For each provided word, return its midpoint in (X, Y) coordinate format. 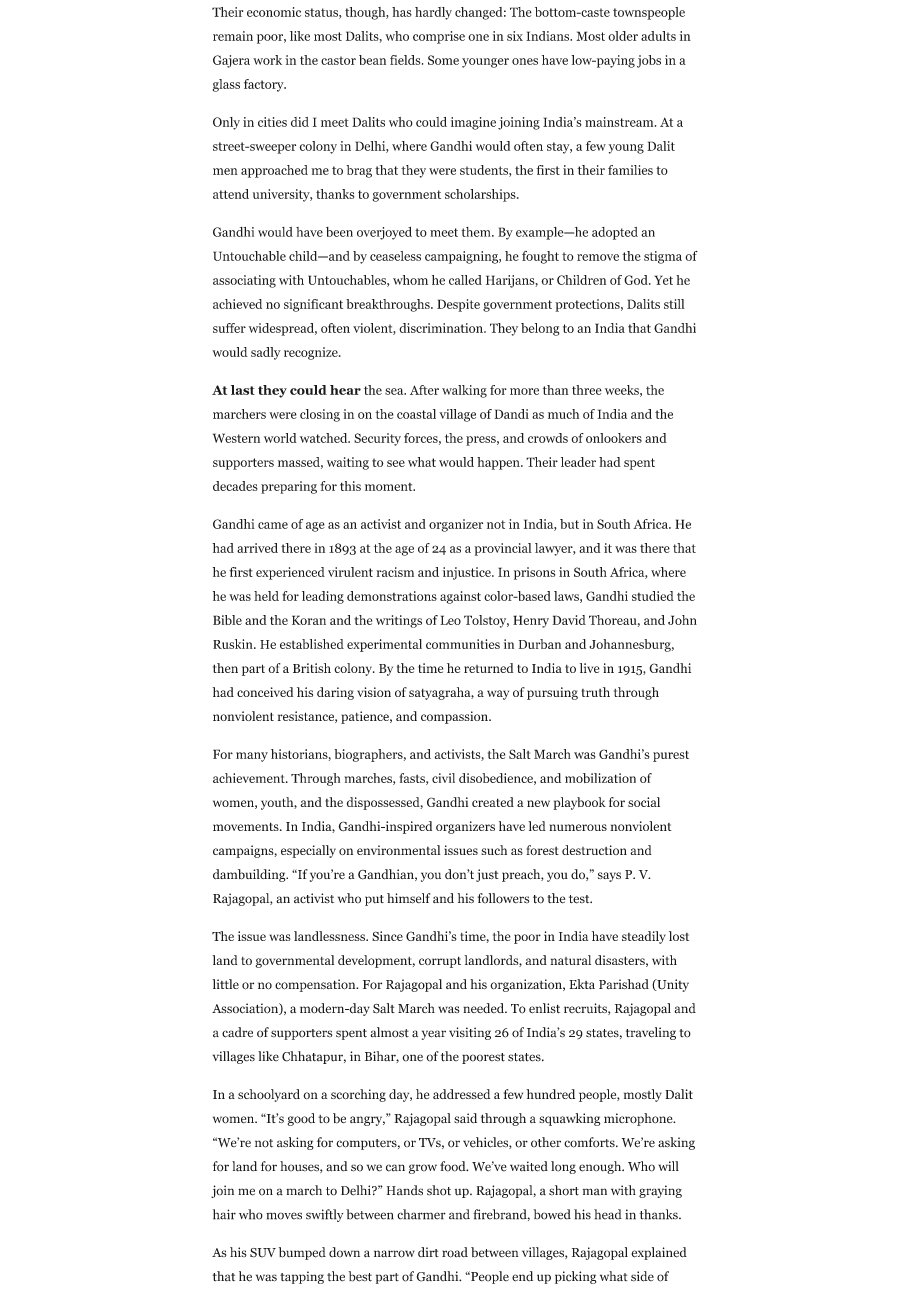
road (455, 1252)
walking (464, 391)
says (609, 877)
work (267, 60)
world (280, 438)
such (494, 850)
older (623, 36)
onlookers (614, 438)
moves (284, 1216)
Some (443, 60)
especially (308, 851)
